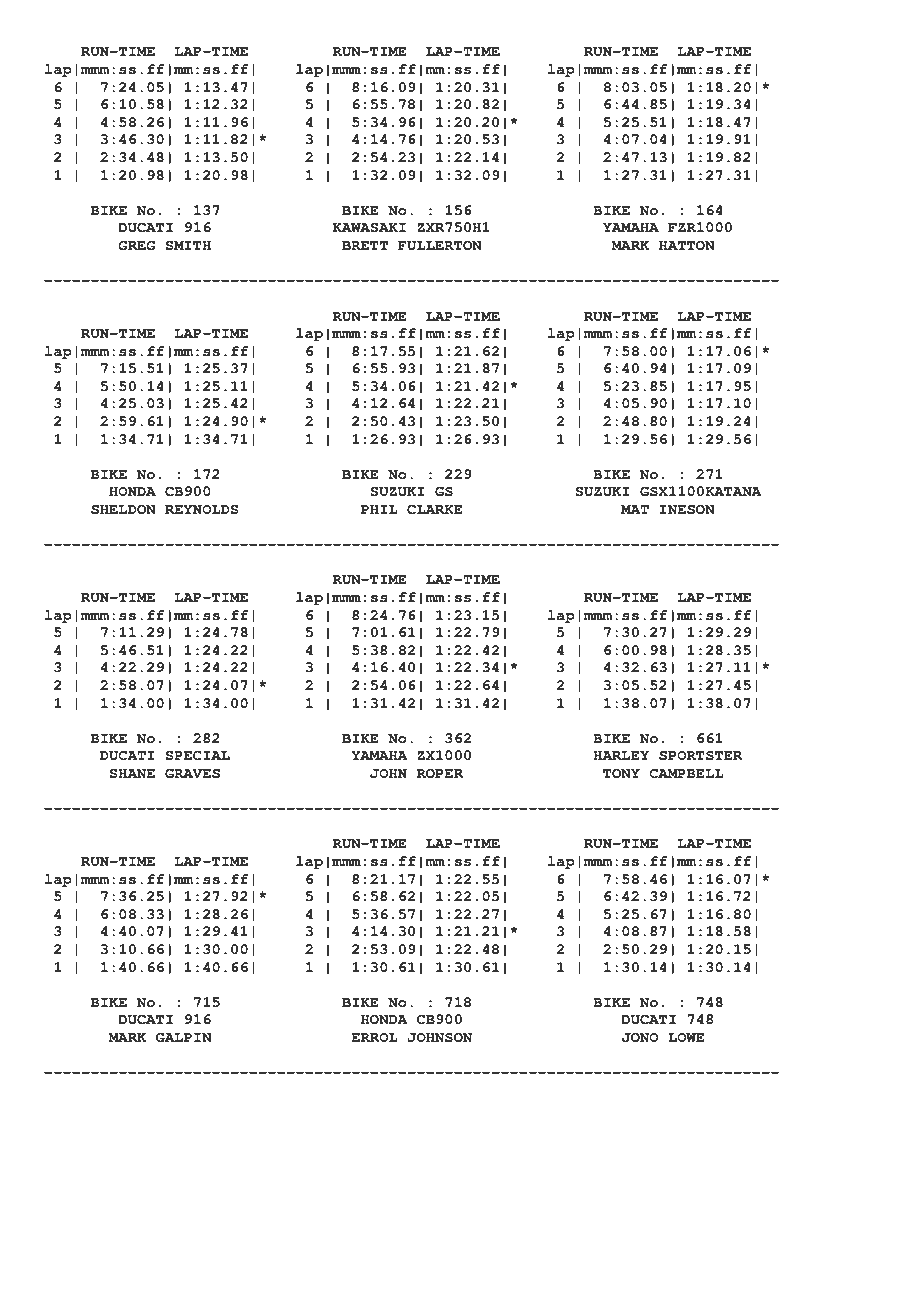  What do you see at coordinates (198, 755) in the image?
I see `SPECIAL` at bounding box center [198, 755].
